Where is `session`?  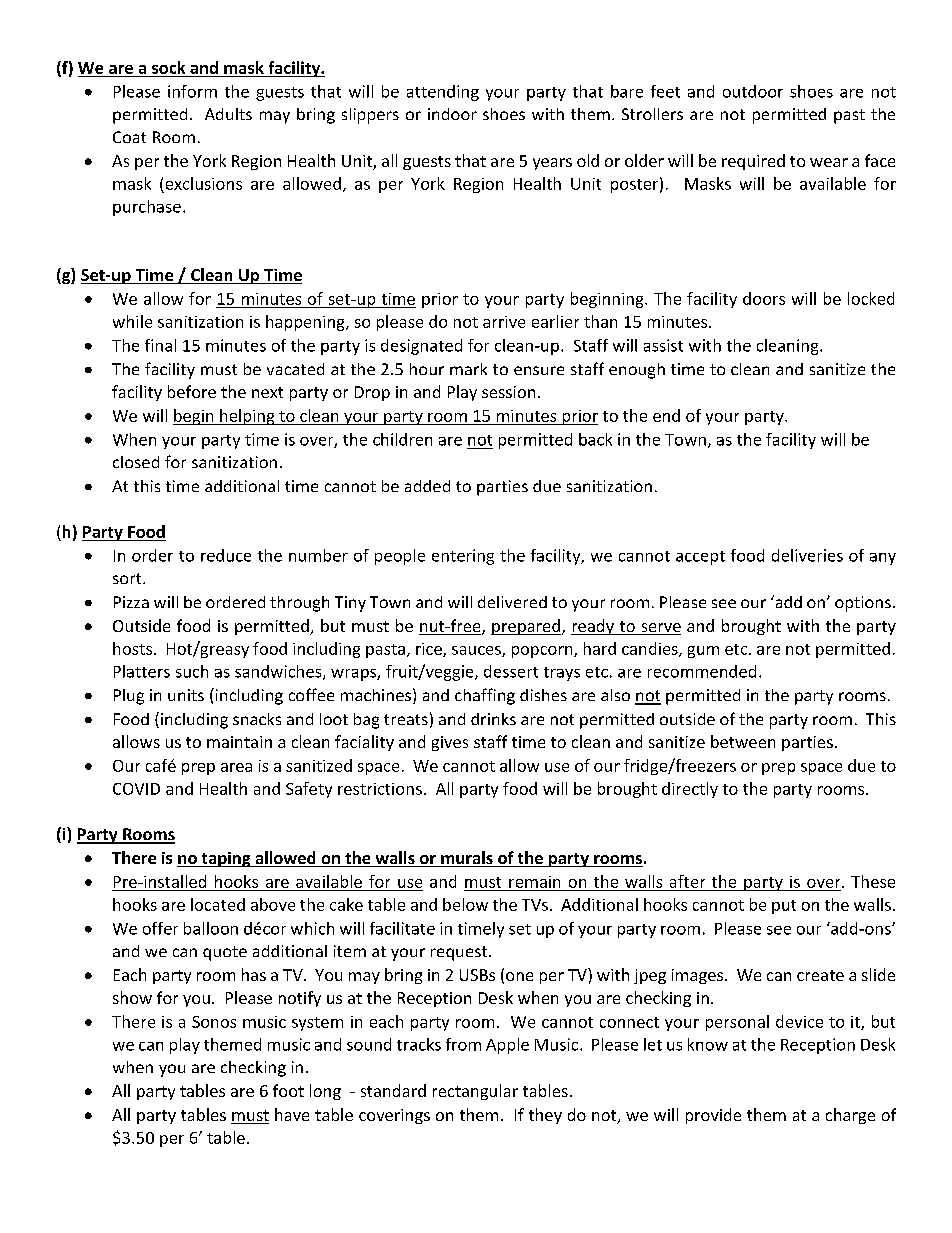 session is located at coordinates (508, 392).
